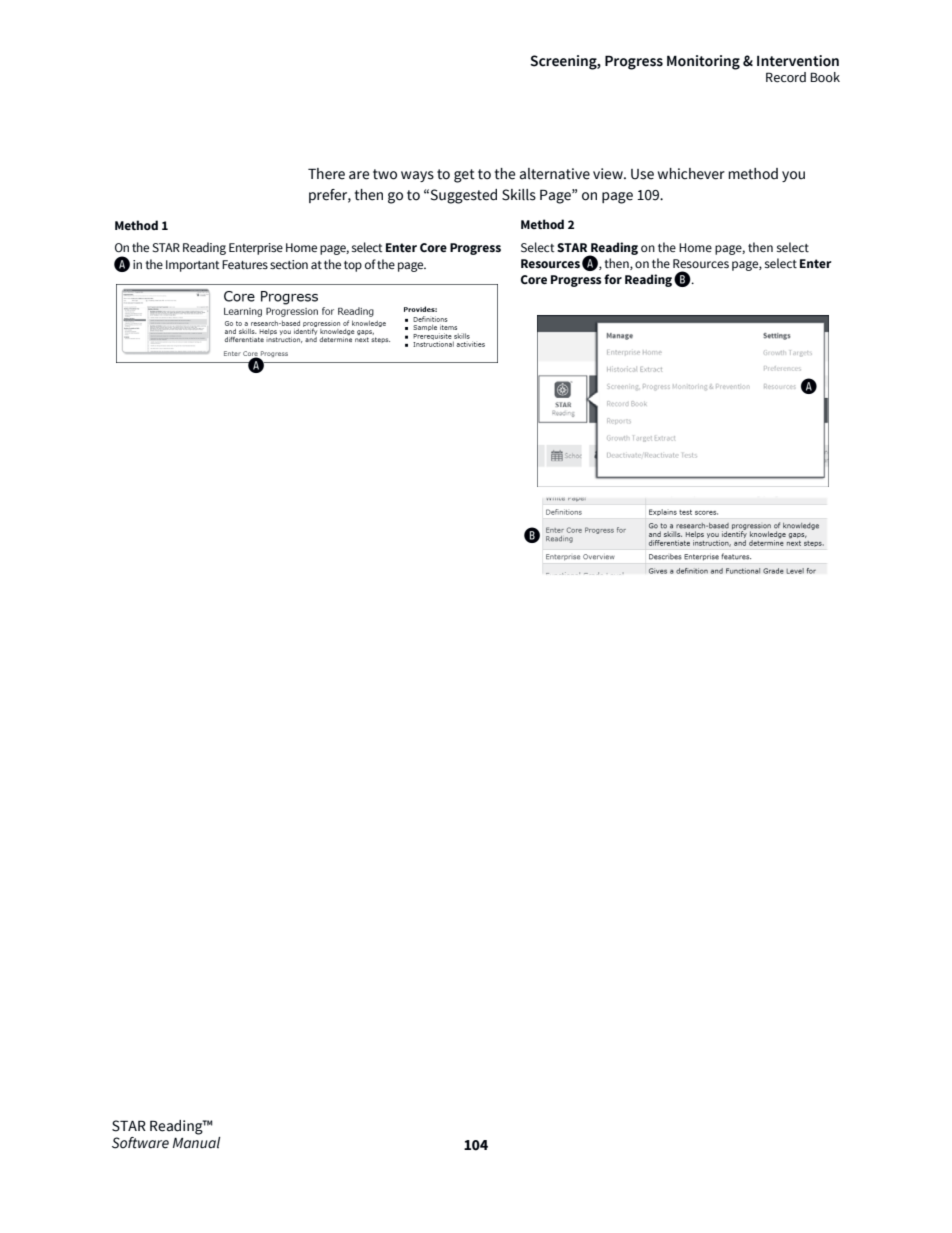 The height and width of the page is (1233, 952). I want to click on section, so click(289, 265).
